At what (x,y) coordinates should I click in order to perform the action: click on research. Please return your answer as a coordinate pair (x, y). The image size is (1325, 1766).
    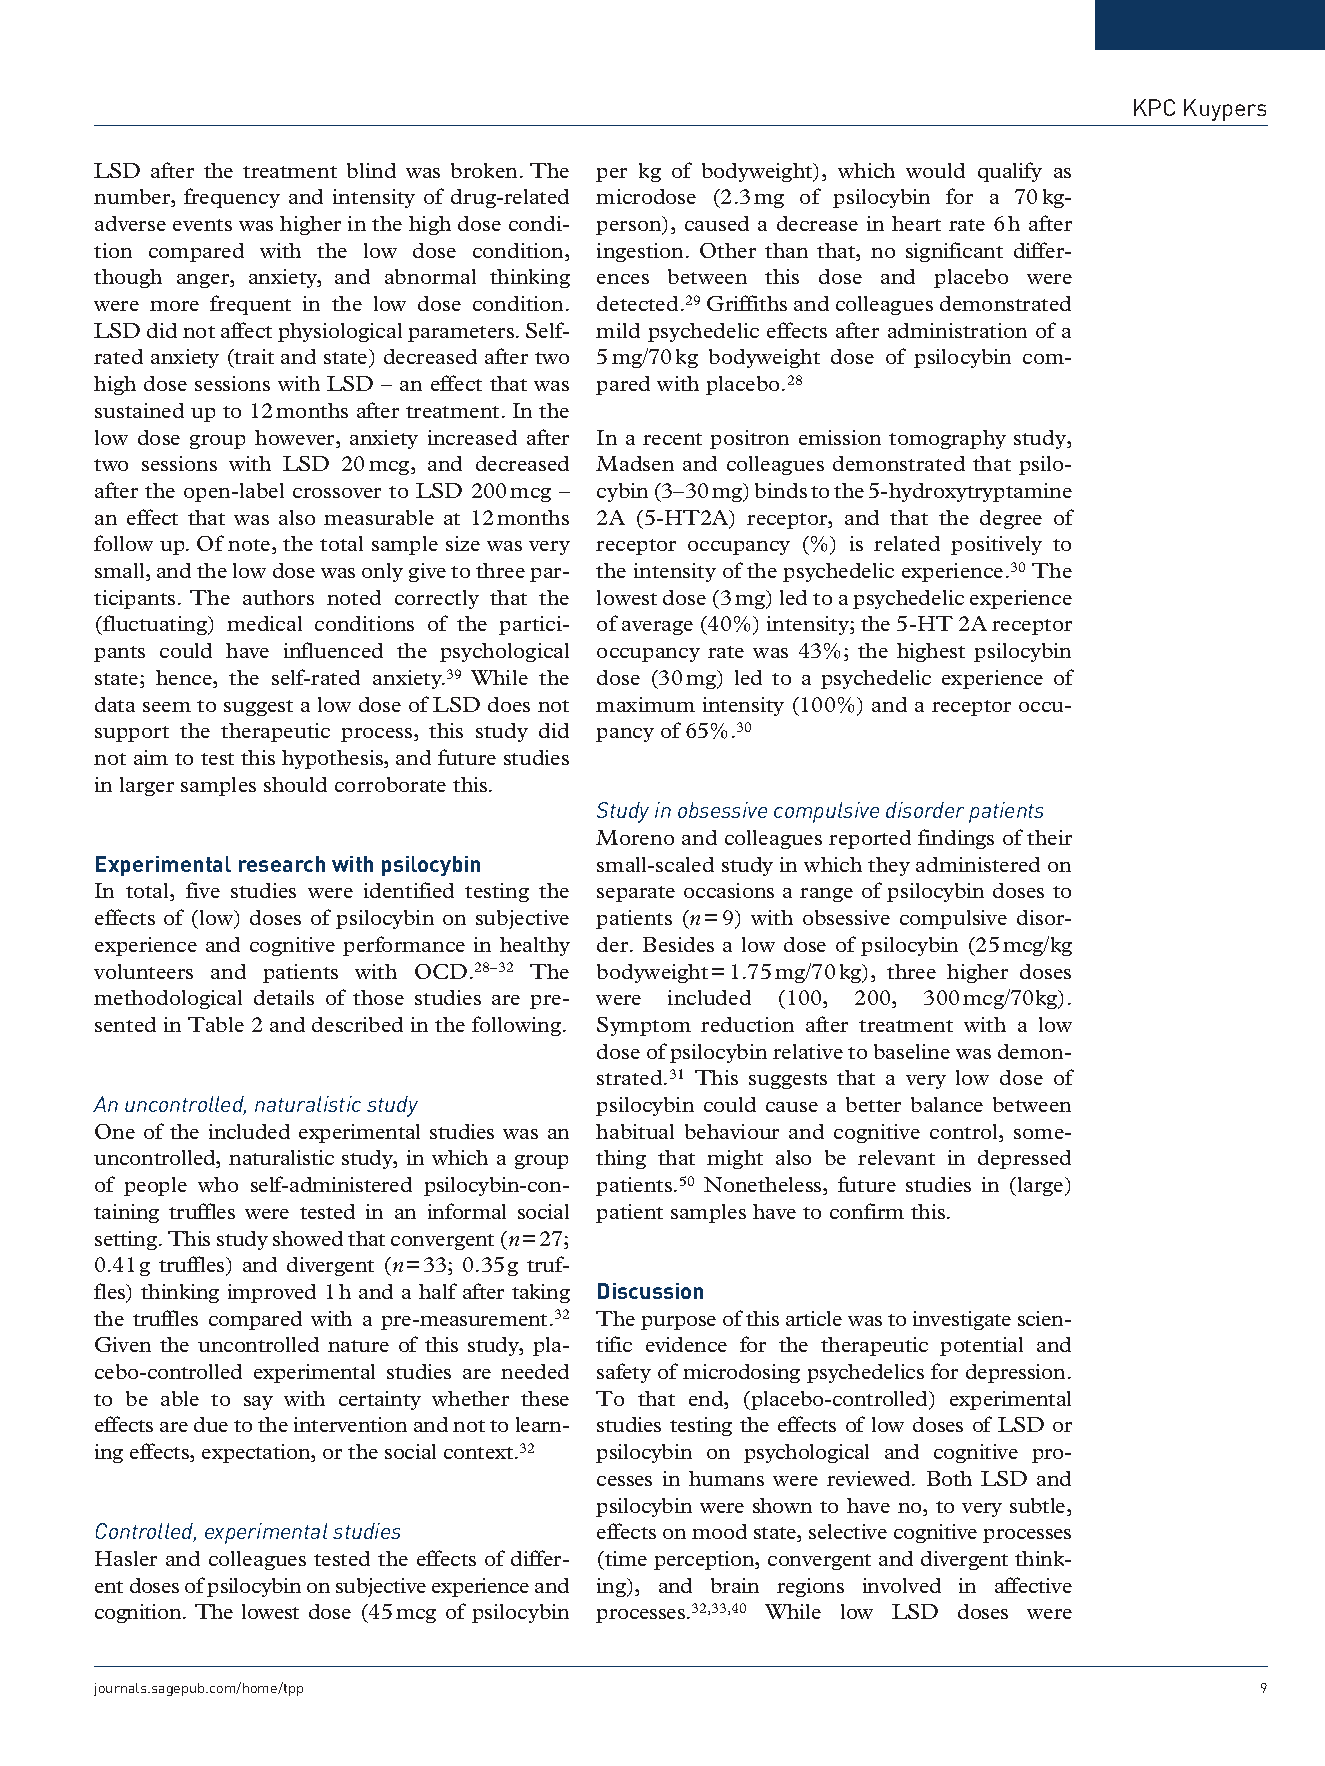
    Looking at the image, I should click on (282, 864).
